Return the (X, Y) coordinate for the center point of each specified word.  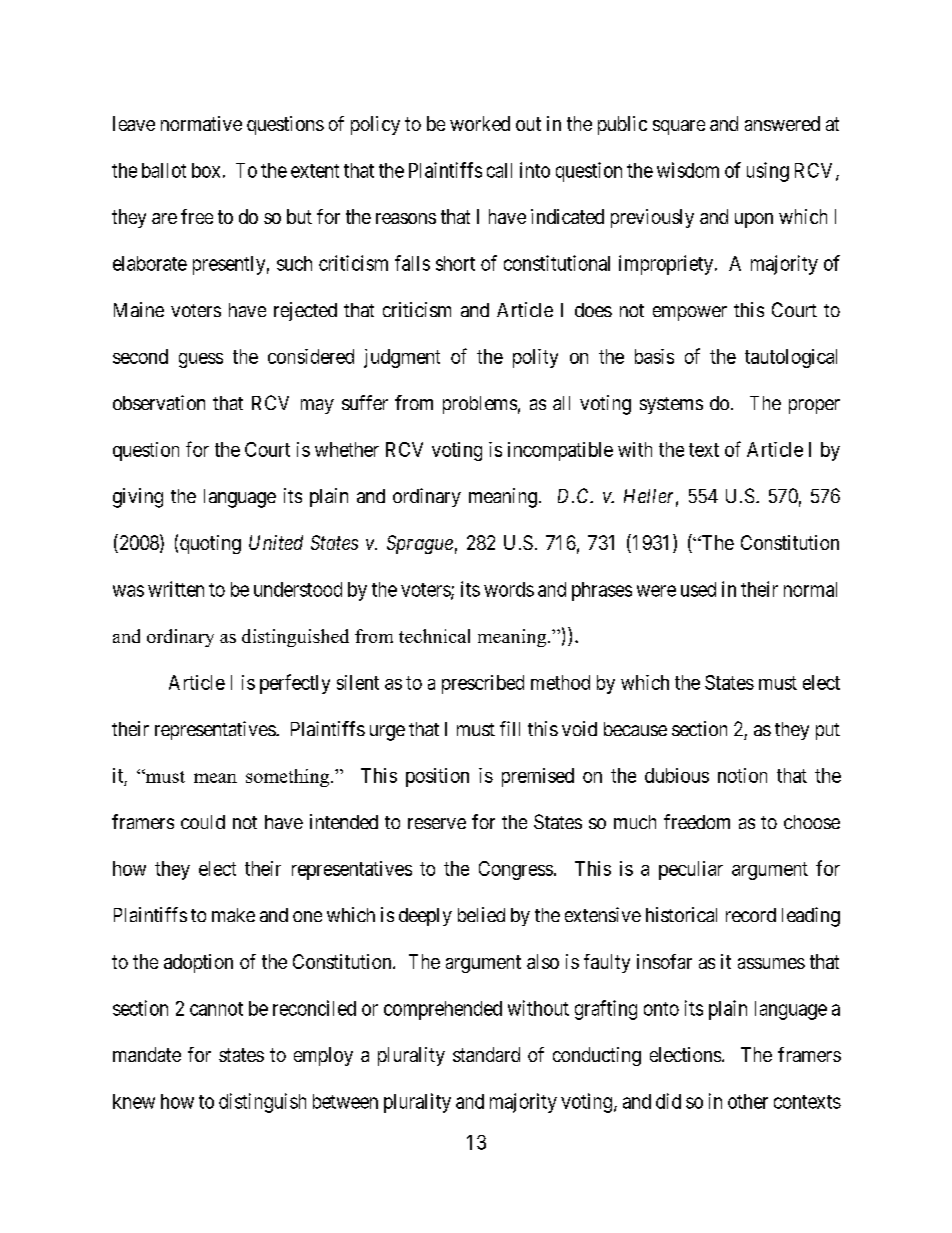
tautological (791, 358)
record (751, 915)
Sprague (420, 544)
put (828, 731)
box (206, 170)
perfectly (295, 684)
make (233, 915)
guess (201, 360)
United (276, 542)
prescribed (483, 684)
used (698, 589)
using (768, 172)
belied (481, 914)
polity (535, 358)
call (499, 170)
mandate (147, 1054)
